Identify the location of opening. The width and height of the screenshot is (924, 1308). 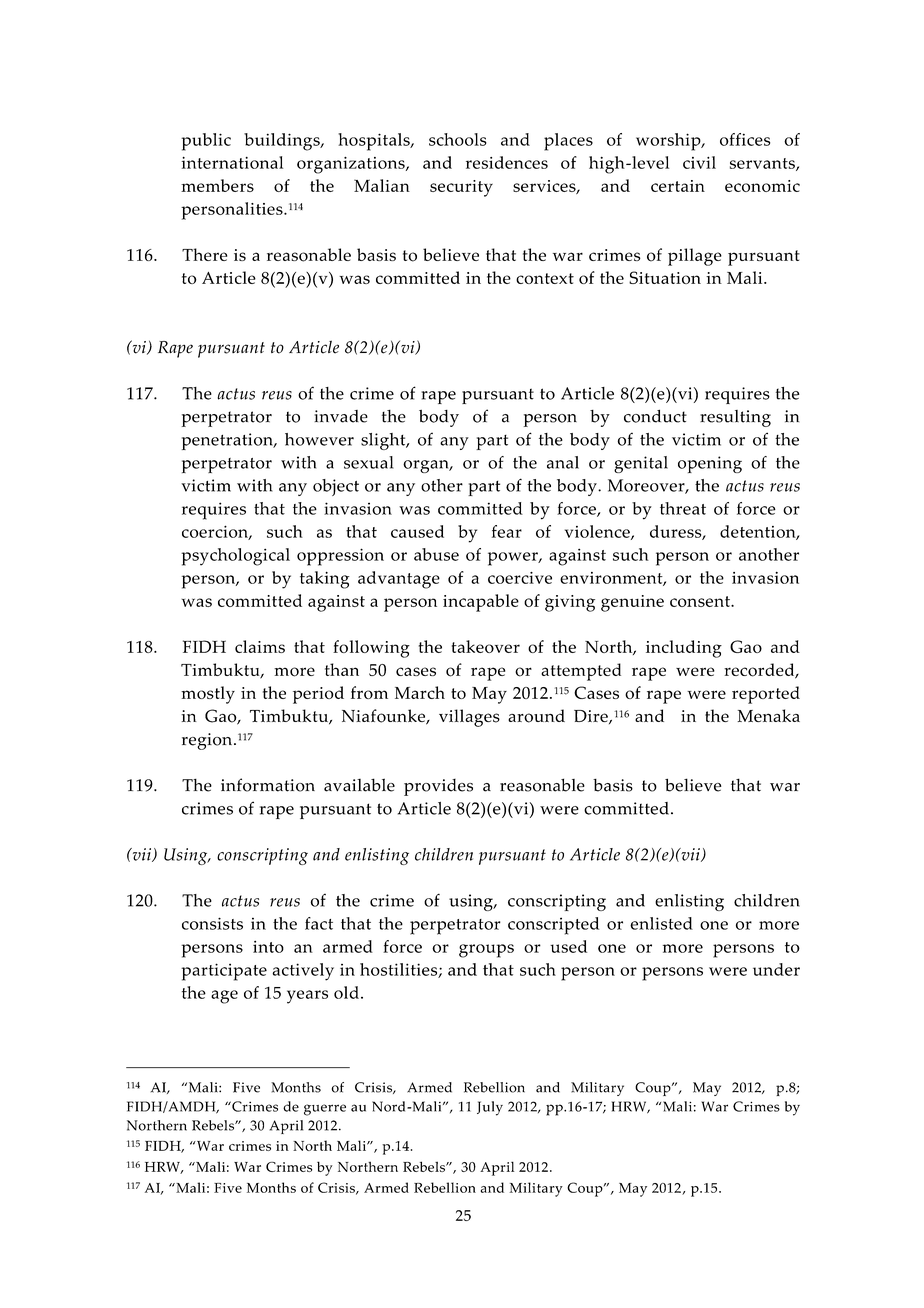
(710, 464).
